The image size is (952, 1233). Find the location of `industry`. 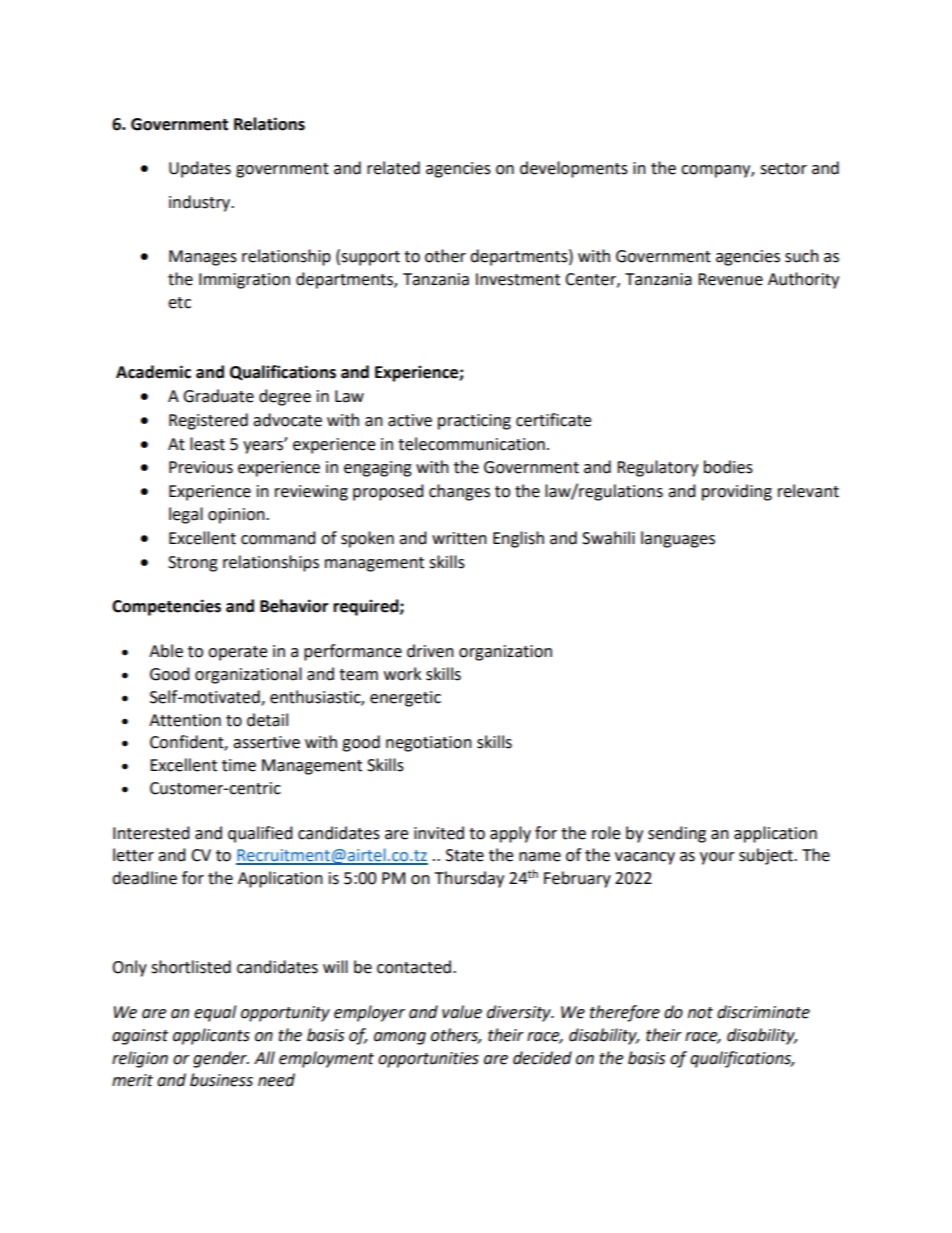

industry is located at coordinates (200, 203).
